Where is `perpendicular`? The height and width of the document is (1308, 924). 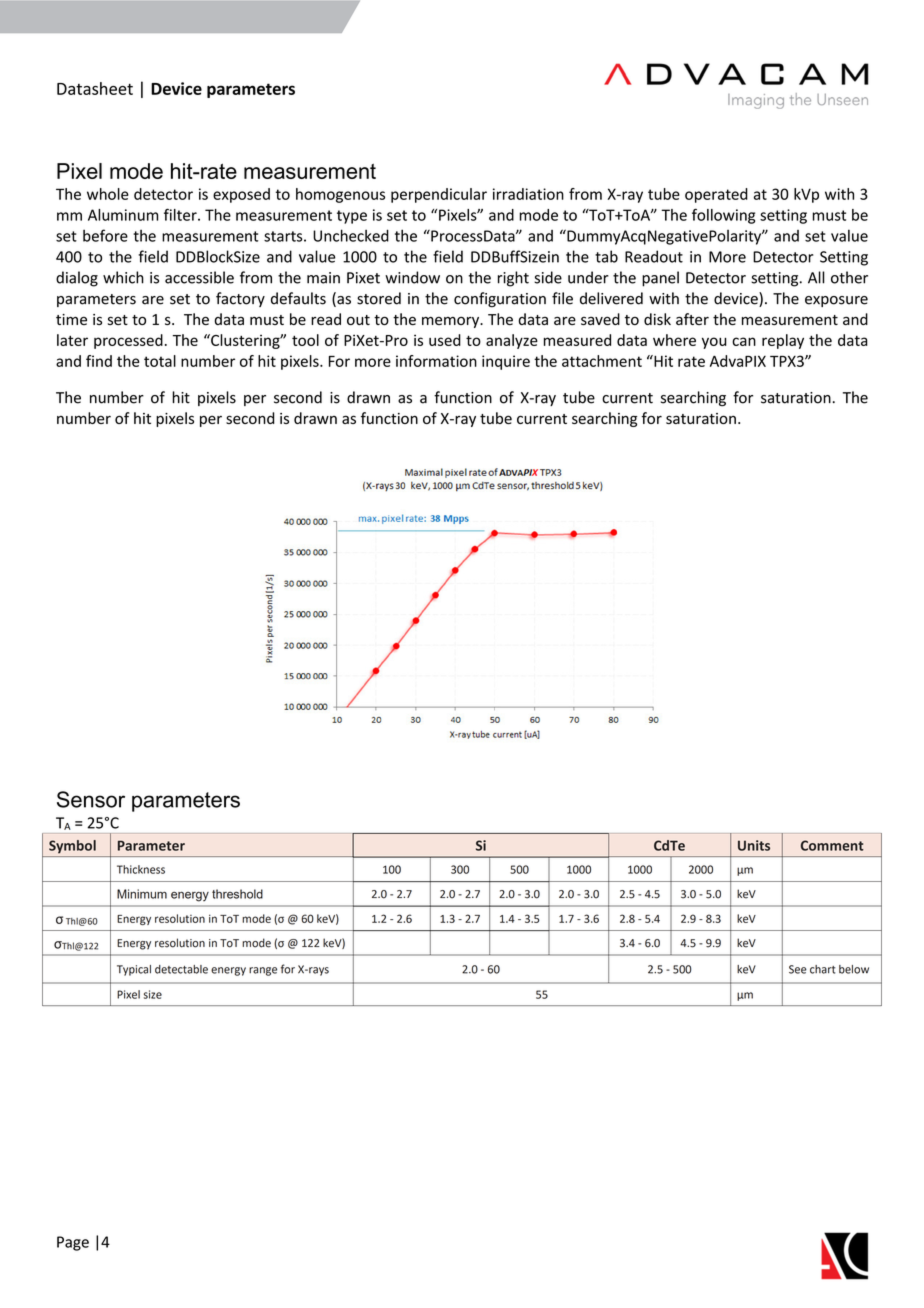 perpendicular is located at coordinates (439, 195).
